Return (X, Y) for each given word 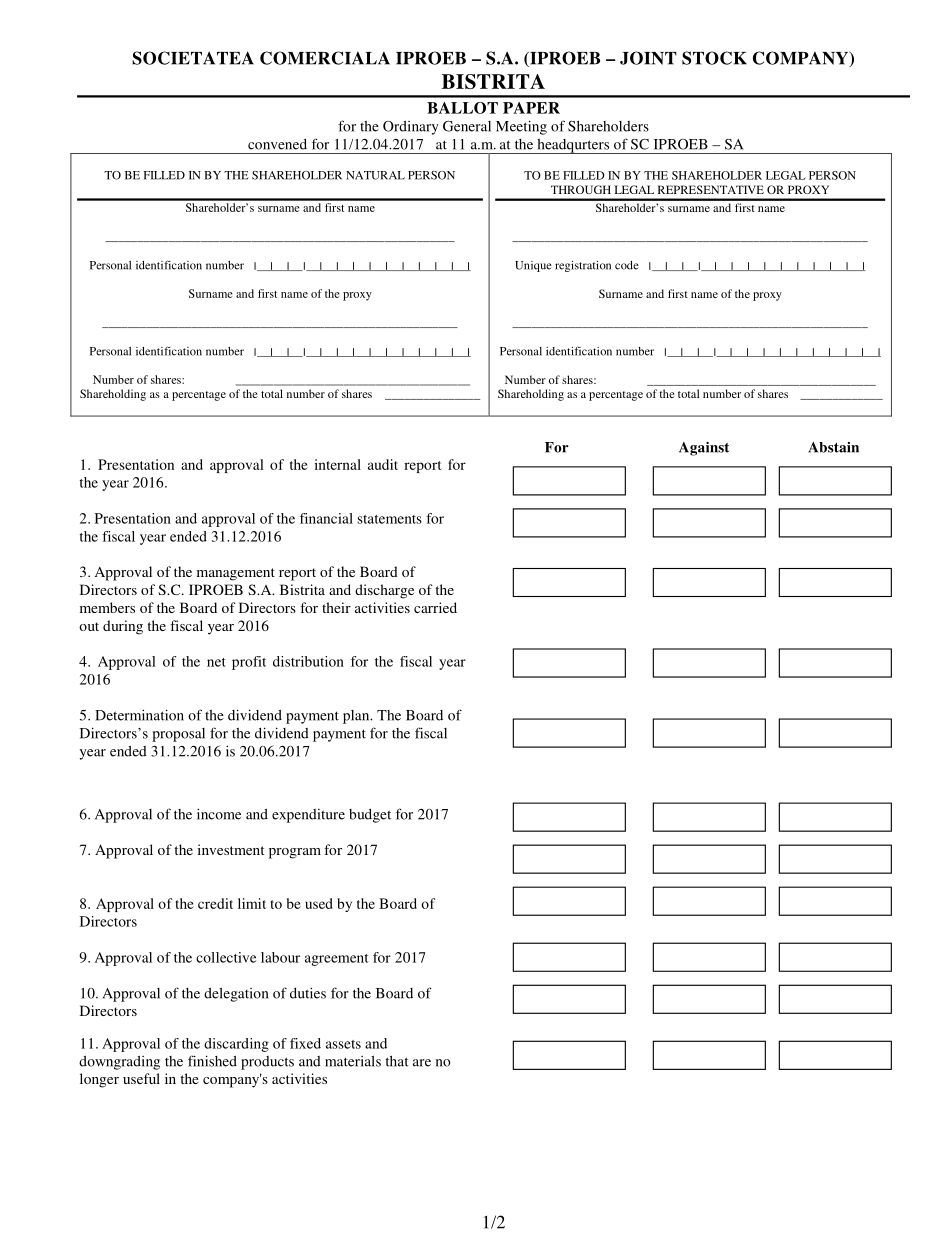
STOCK (714, 58)
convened (277, 144)
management (236, 574)
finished (212, 1061)
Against (704, 449)
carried (435, 607)
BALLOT (462, 108)
